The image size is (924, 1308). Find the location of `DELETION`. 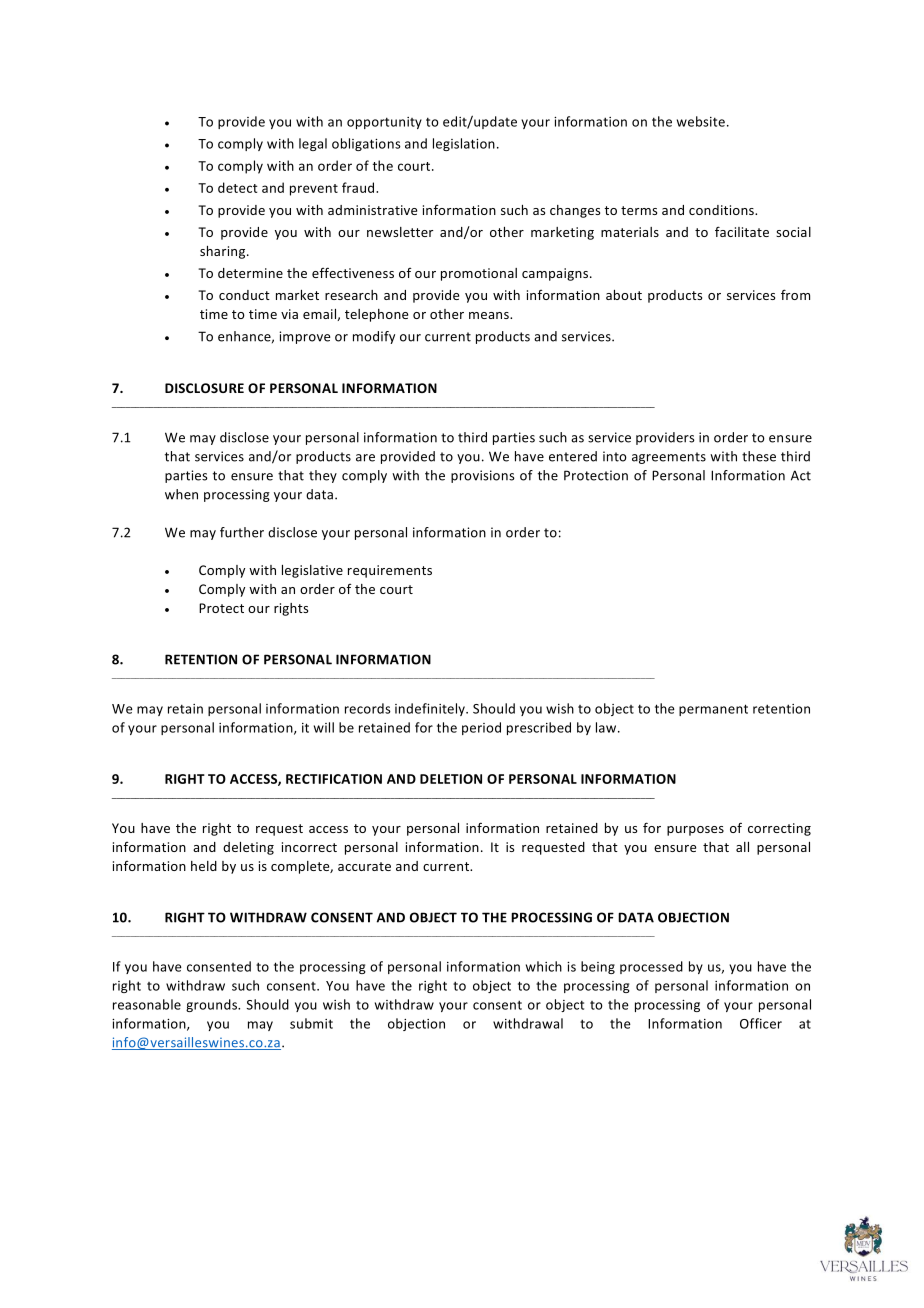

DELETION is located at coordinates (451, 779).
